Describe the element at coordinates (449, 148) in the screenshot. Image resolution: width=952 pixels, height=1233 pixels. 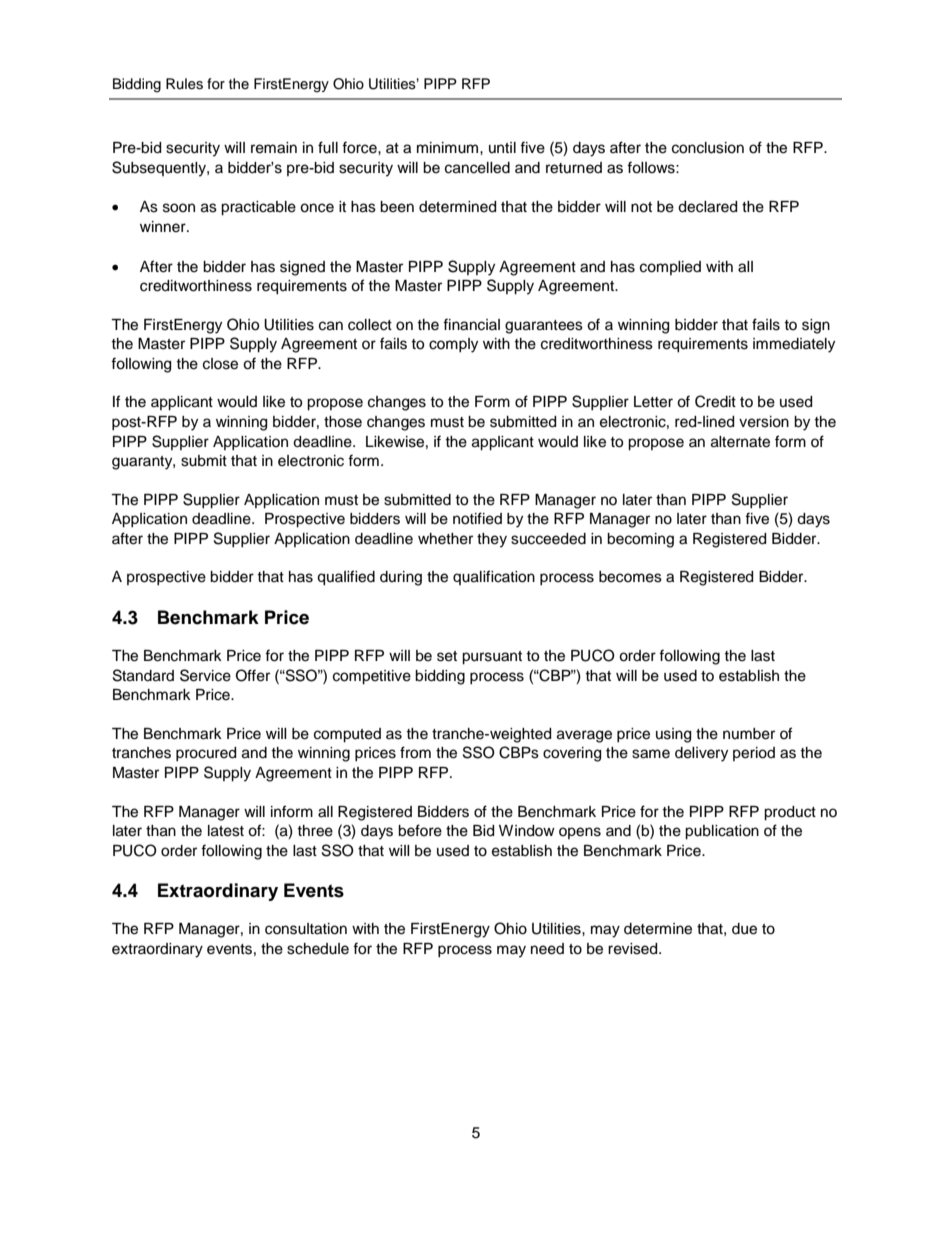
I see `minimum` at that location.
